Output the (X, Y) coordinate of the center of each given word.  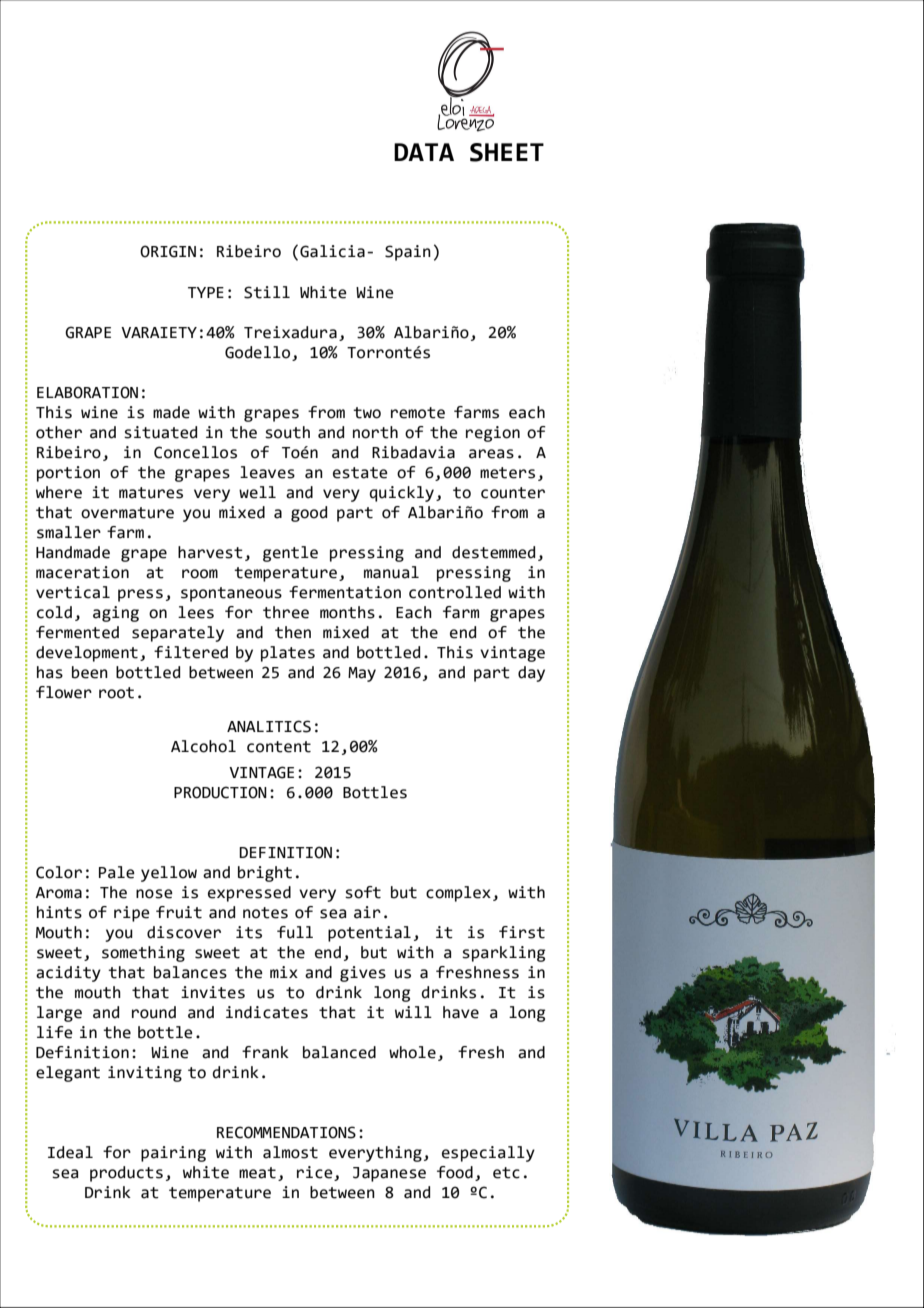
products (126, 1174)
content (279, 747)
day (531, 674)
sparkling (503, 954)
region (493, 434)
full (295, 932)
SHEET (507, 152)
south (287, 432)
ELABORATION (87, 392)
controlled (455, 592)
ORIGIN (168, 251)
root (116, 693)
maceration (82, 572)
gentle (290, 554)
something (143, 954)
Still (267, 292)
